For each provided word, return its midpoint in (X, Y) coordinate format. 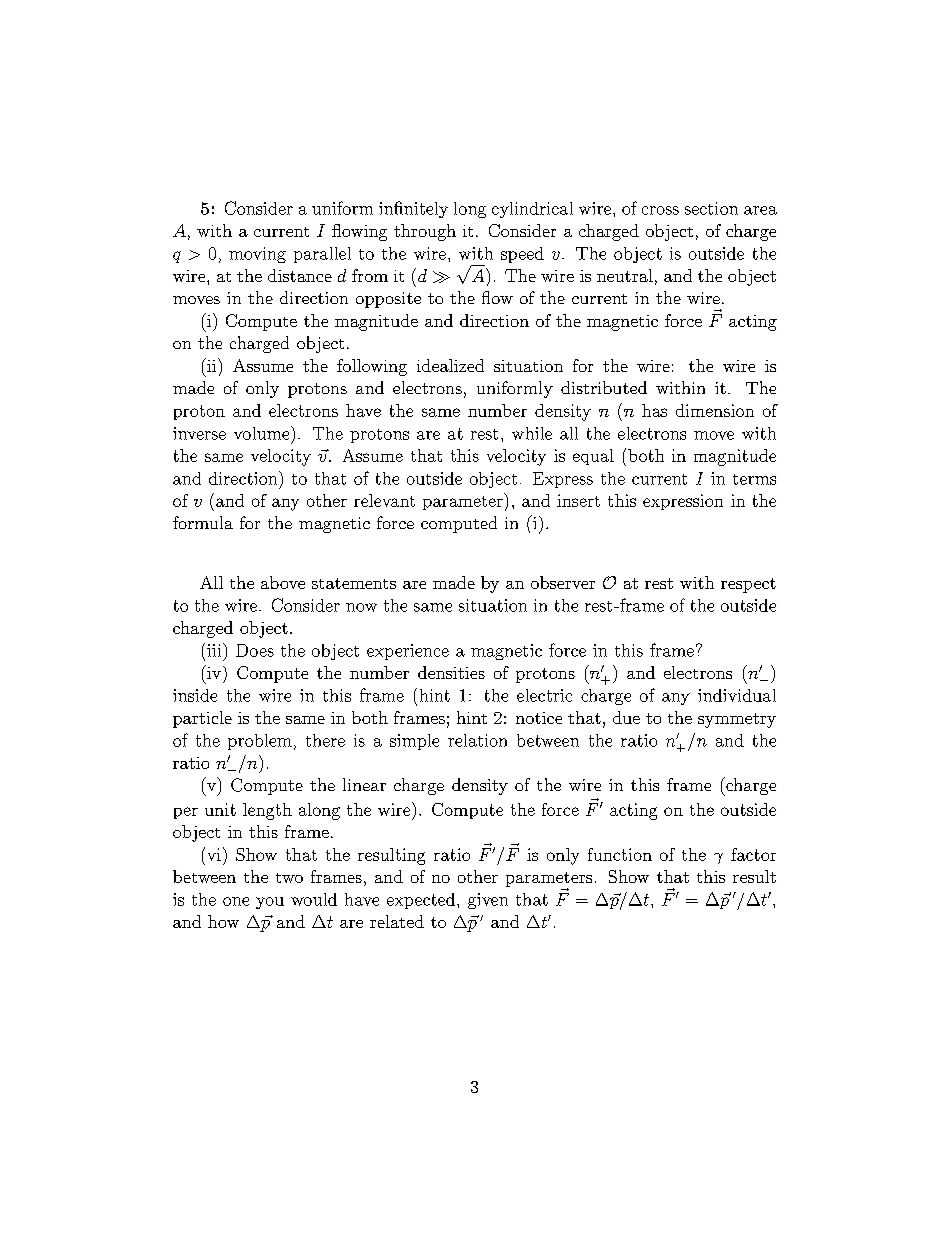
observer (563, 582)
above (283, 582)
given (488, 901)
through (425, 232)
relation (477, 740)
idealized (450, 365)
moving (257, 255)
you (270, 903)
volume (263, 433)
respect (748, 585)
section (711, 208)
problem (260, 742)
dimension (715, 410)
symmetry (737, 720)
